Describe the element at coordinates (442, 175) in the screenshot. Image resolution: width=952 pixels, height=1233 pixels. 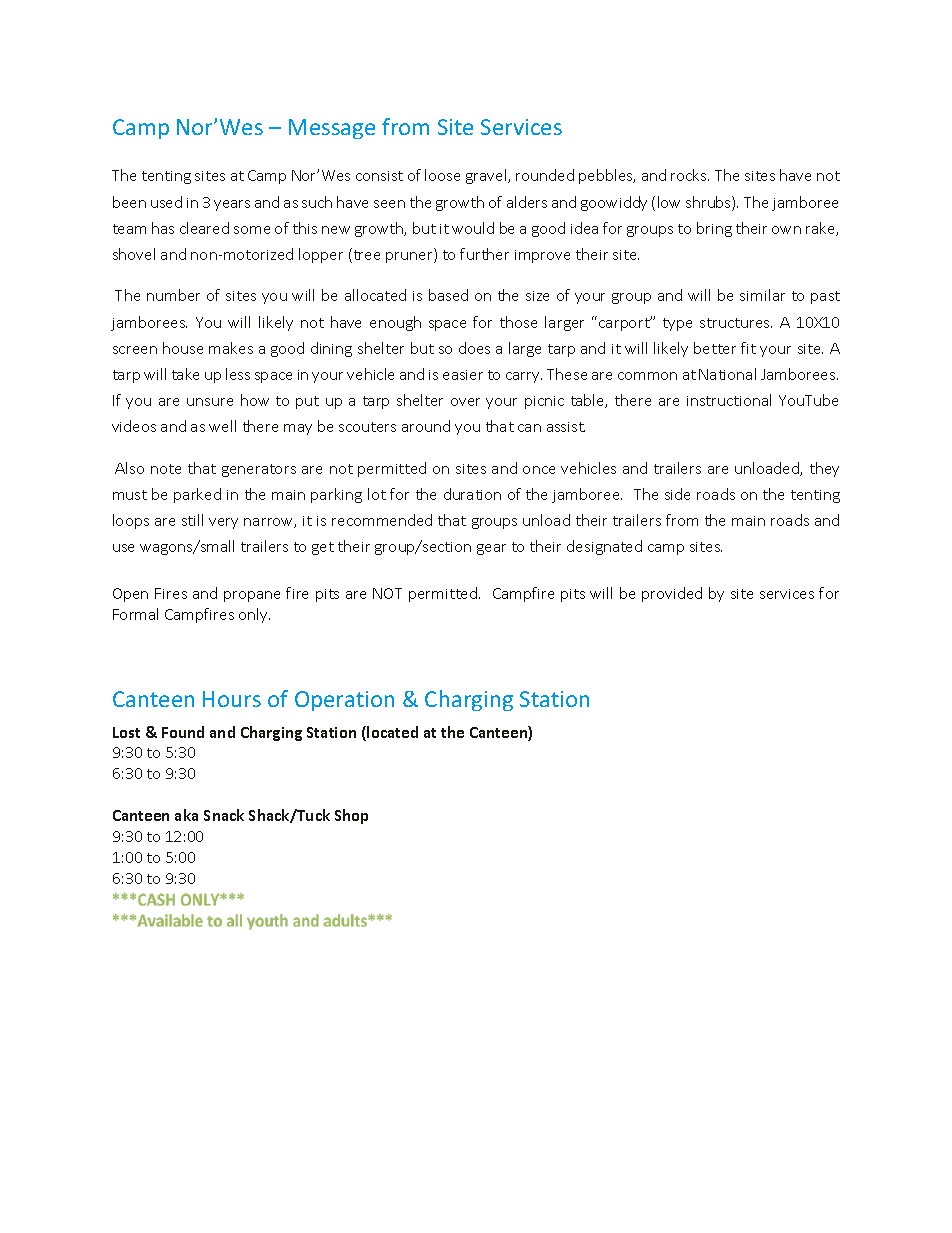
I see `loose` at that location.
